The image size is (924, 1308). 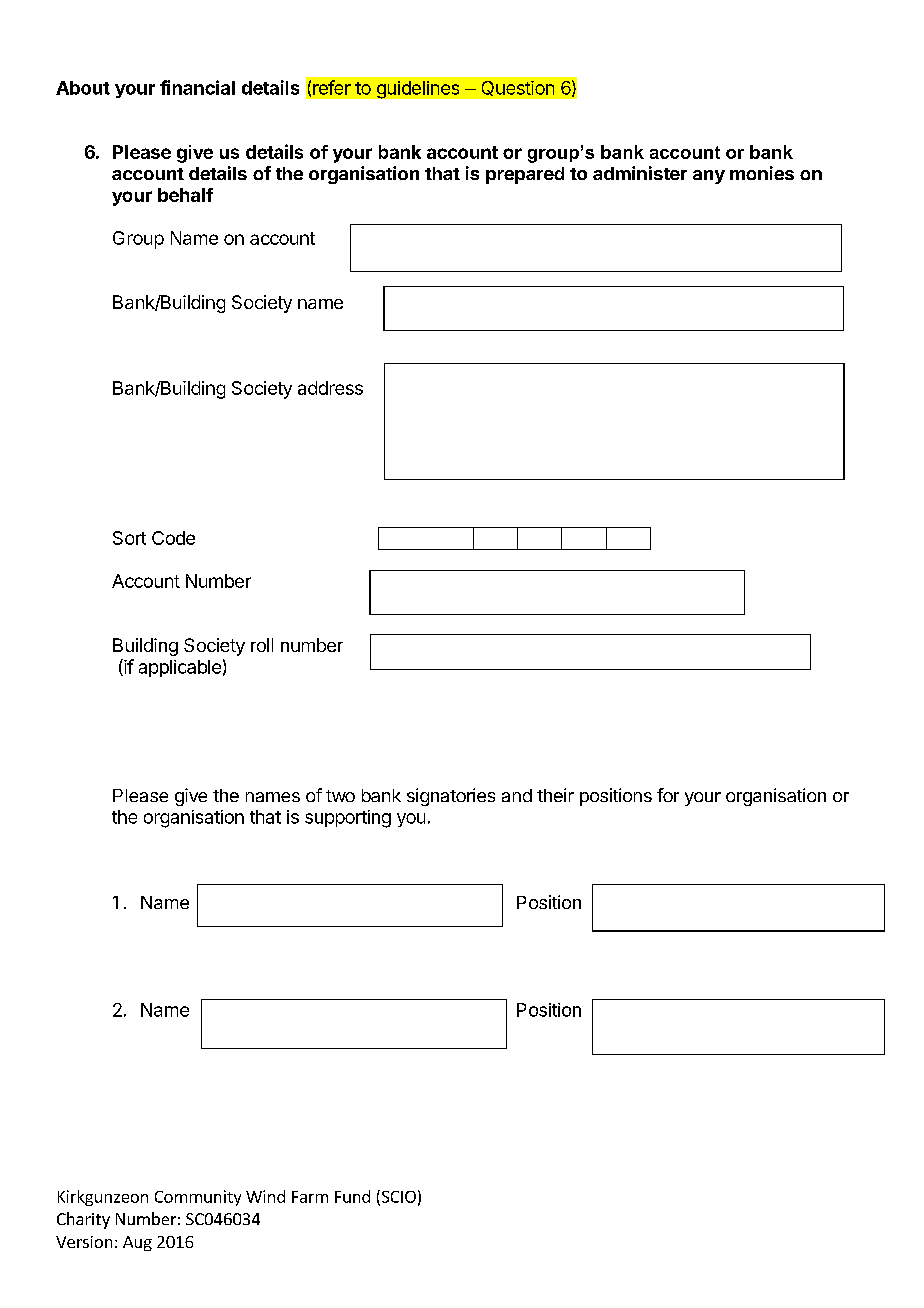 I want to click on financial, so click(x=197, y=87).
